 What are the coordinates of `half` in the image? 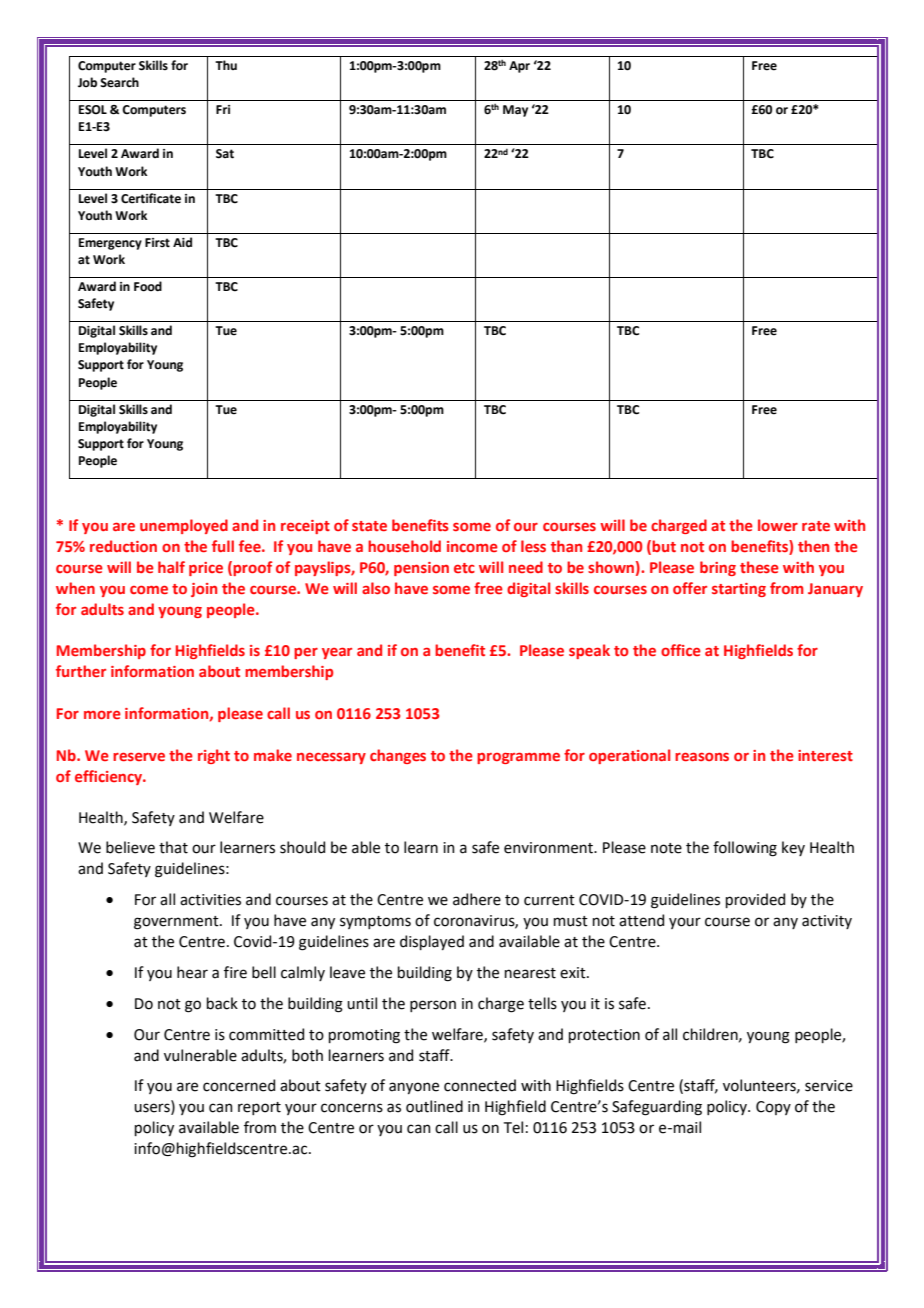 It's located at (171, 567).
